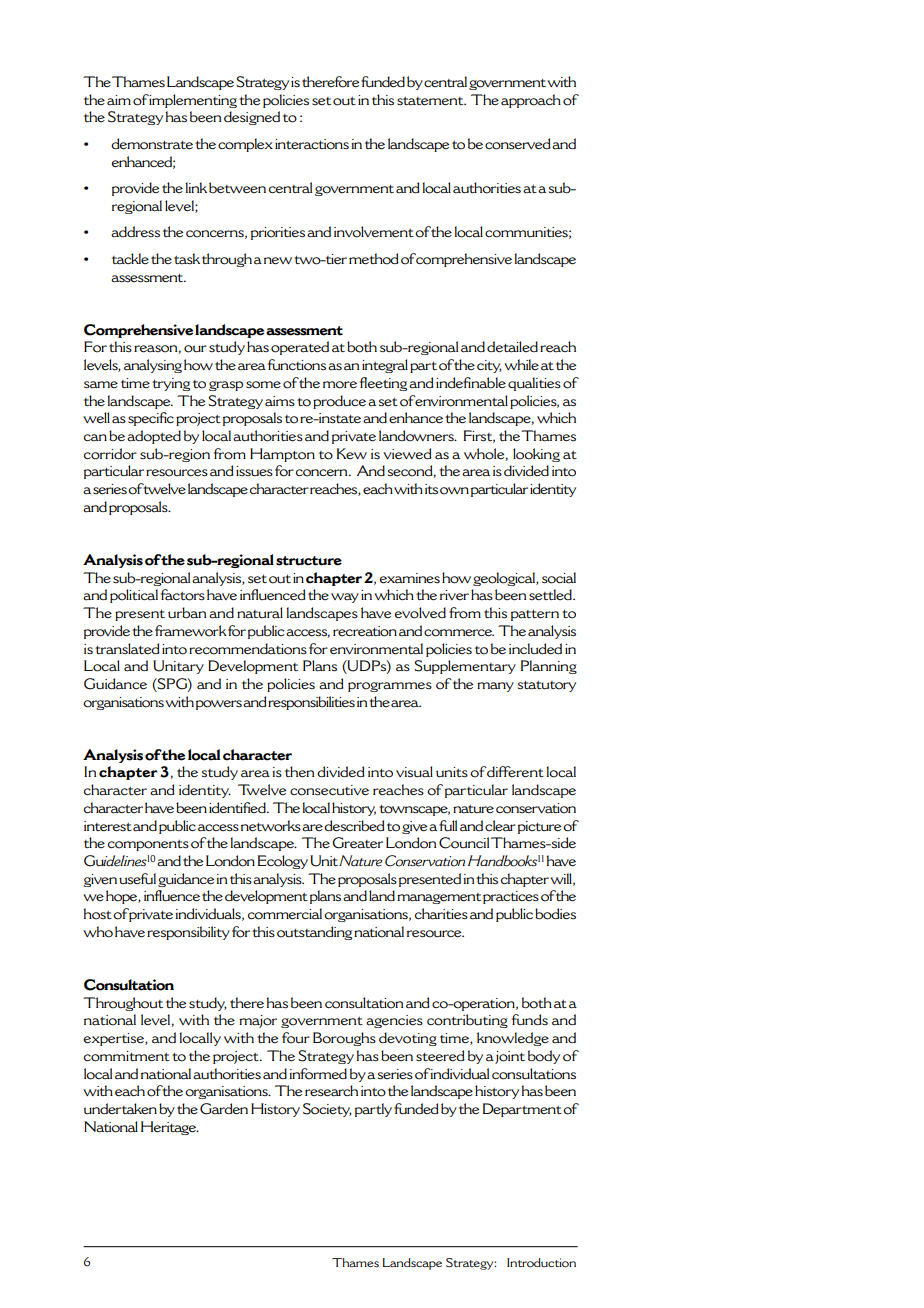  Describe the element at coordinates (309, 561) in the screenshot. I see `structure` at that location.
